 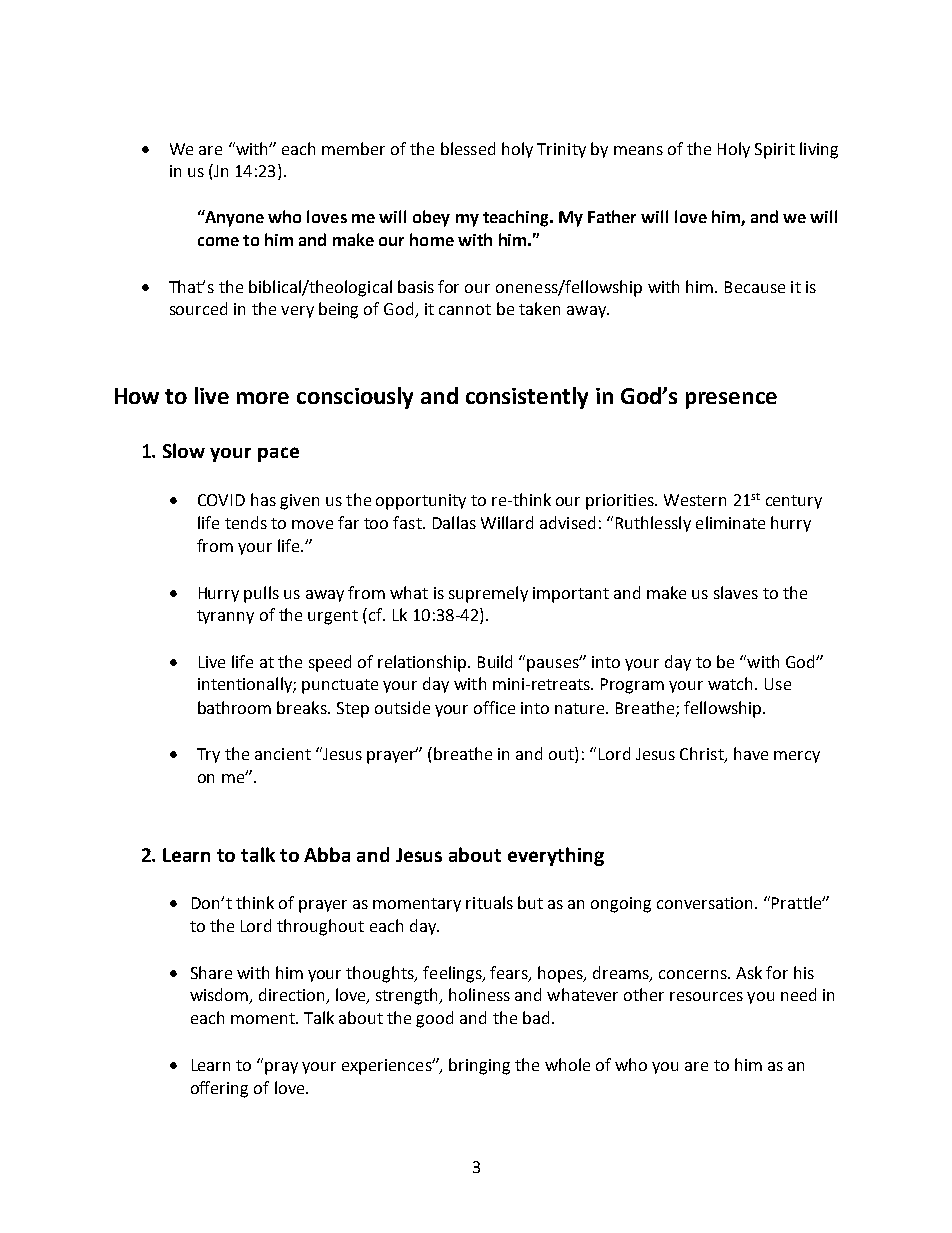 I want to click on Western, so click(x=695, y=500).
